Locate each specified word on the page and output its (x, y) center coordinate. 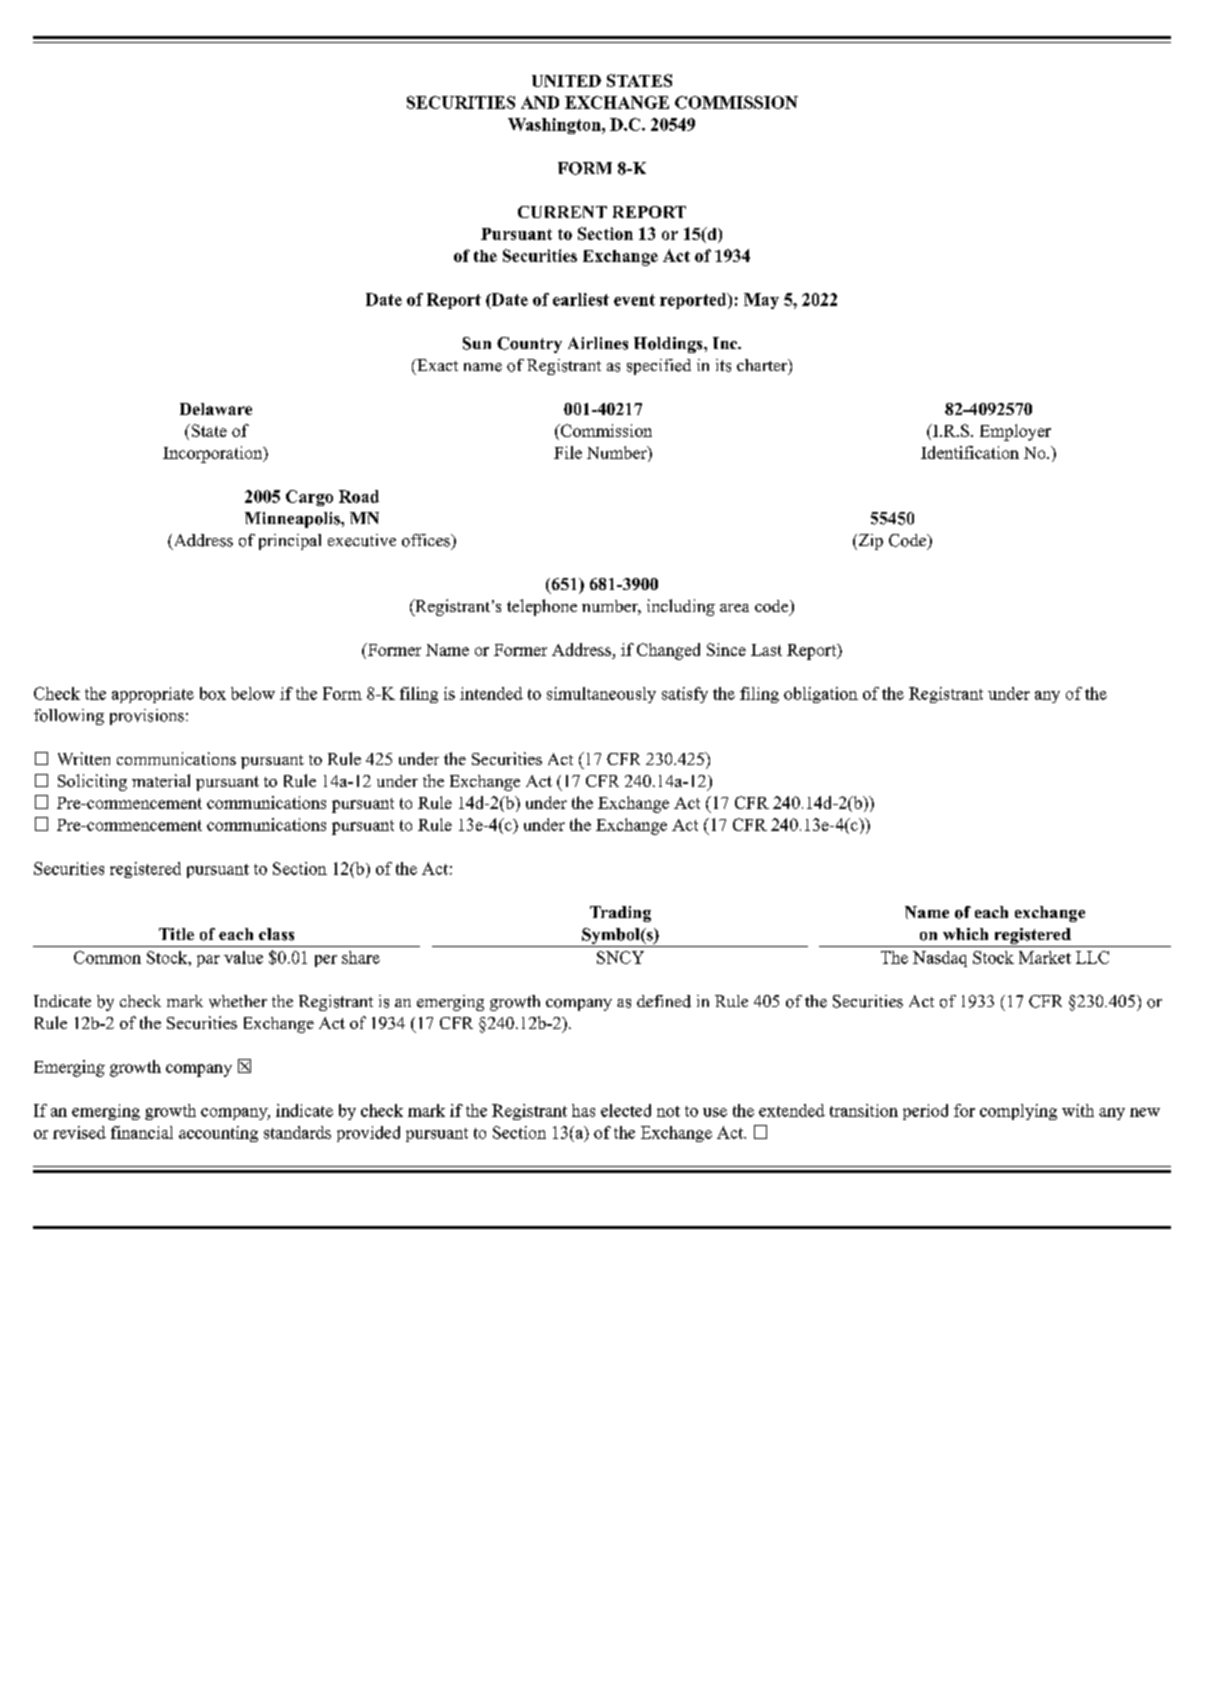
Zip (869, 542)
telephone (542, 607)
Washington (555, 126)
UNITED (566, 81)
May (761, 301)
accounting (218, 1134)
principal (290, 542)
